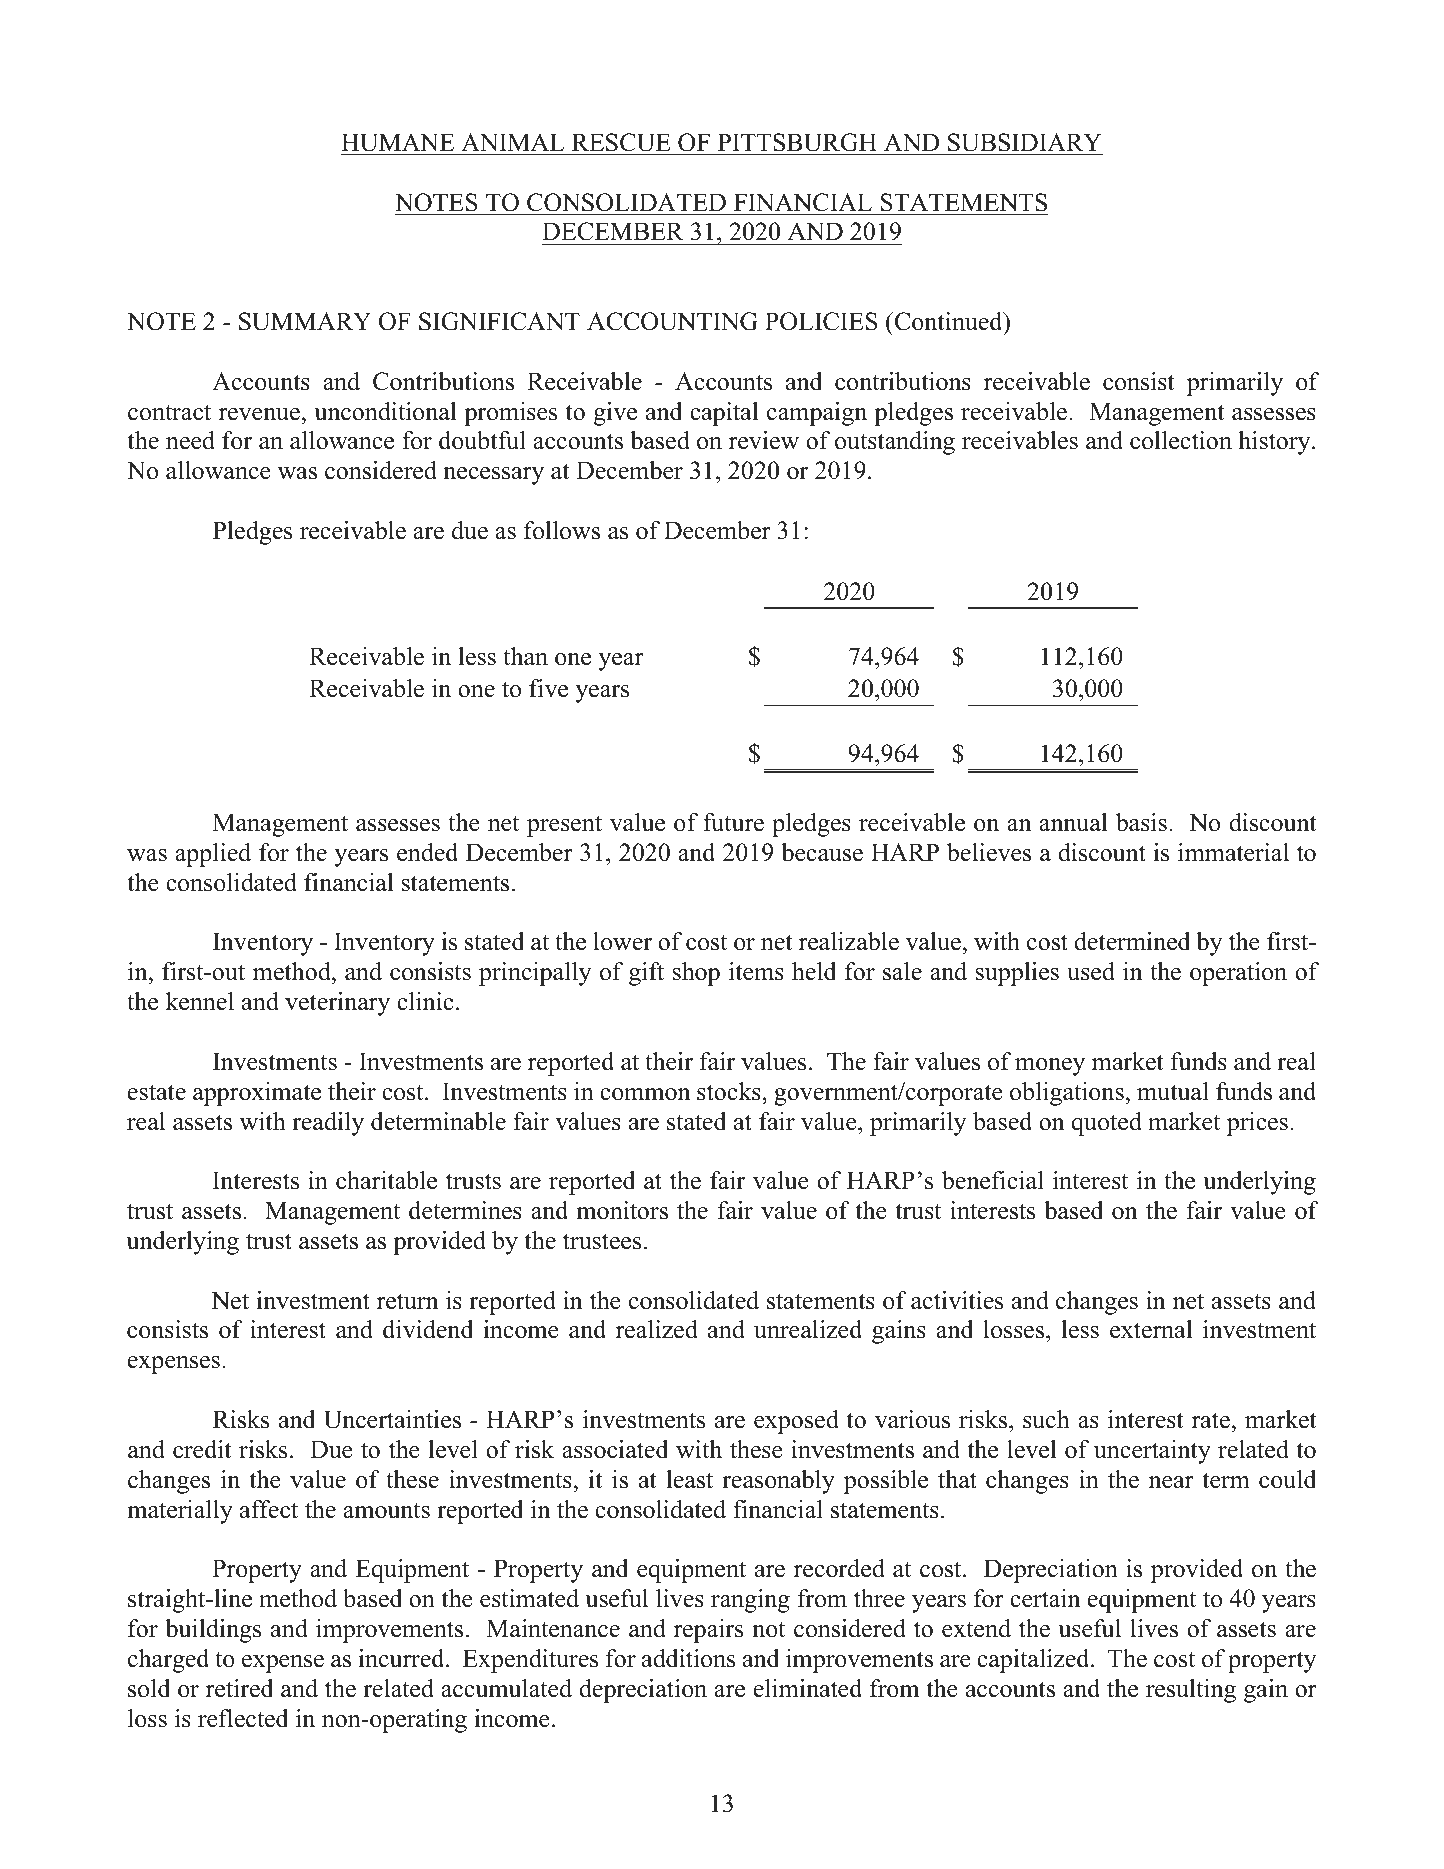  What do you see at coordinates (1024, 142) in the page?
I see `SUBSIDIARY` at bounding box center [1024, 142].
